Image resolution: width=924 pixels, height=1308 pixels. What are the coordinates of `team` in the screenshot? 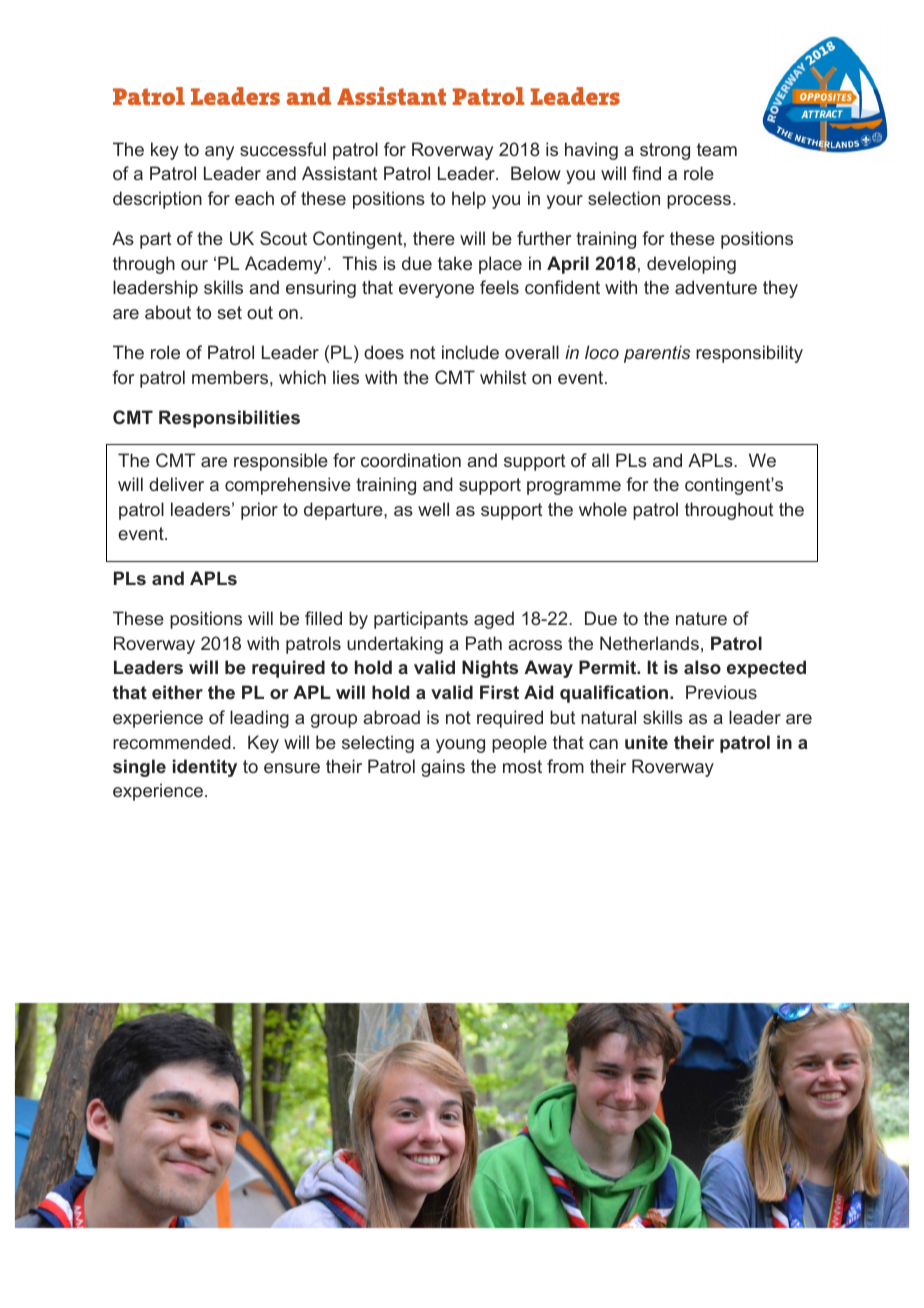 It's located at (717, 149).
